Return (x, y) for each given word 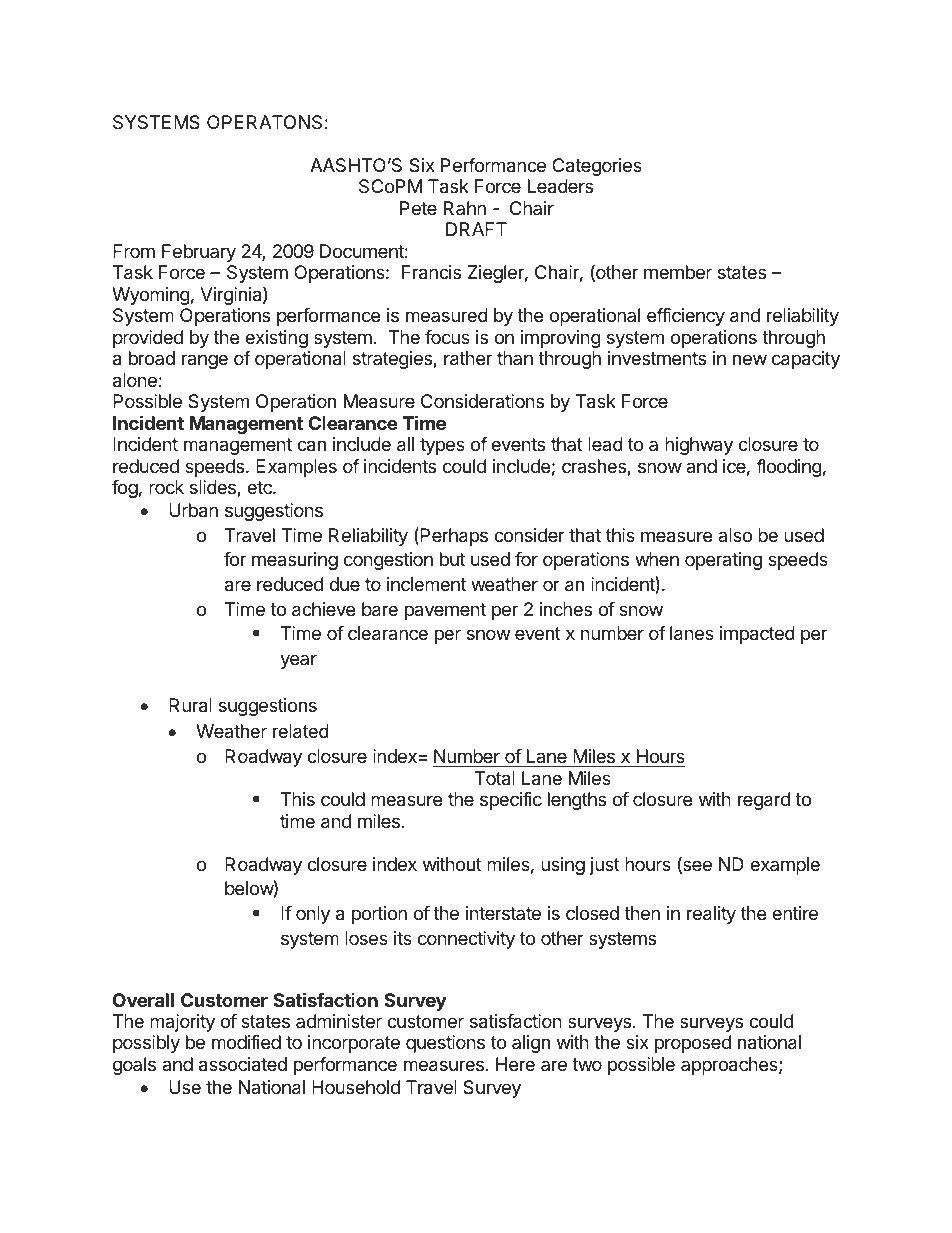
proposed (693, 1044)
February (199, 253)
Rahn (465, 208)
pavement (445, 611)
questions (445, 1044)
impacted (757, 635)
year (298, 661)
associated (243, 1064)
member (678, 272)
